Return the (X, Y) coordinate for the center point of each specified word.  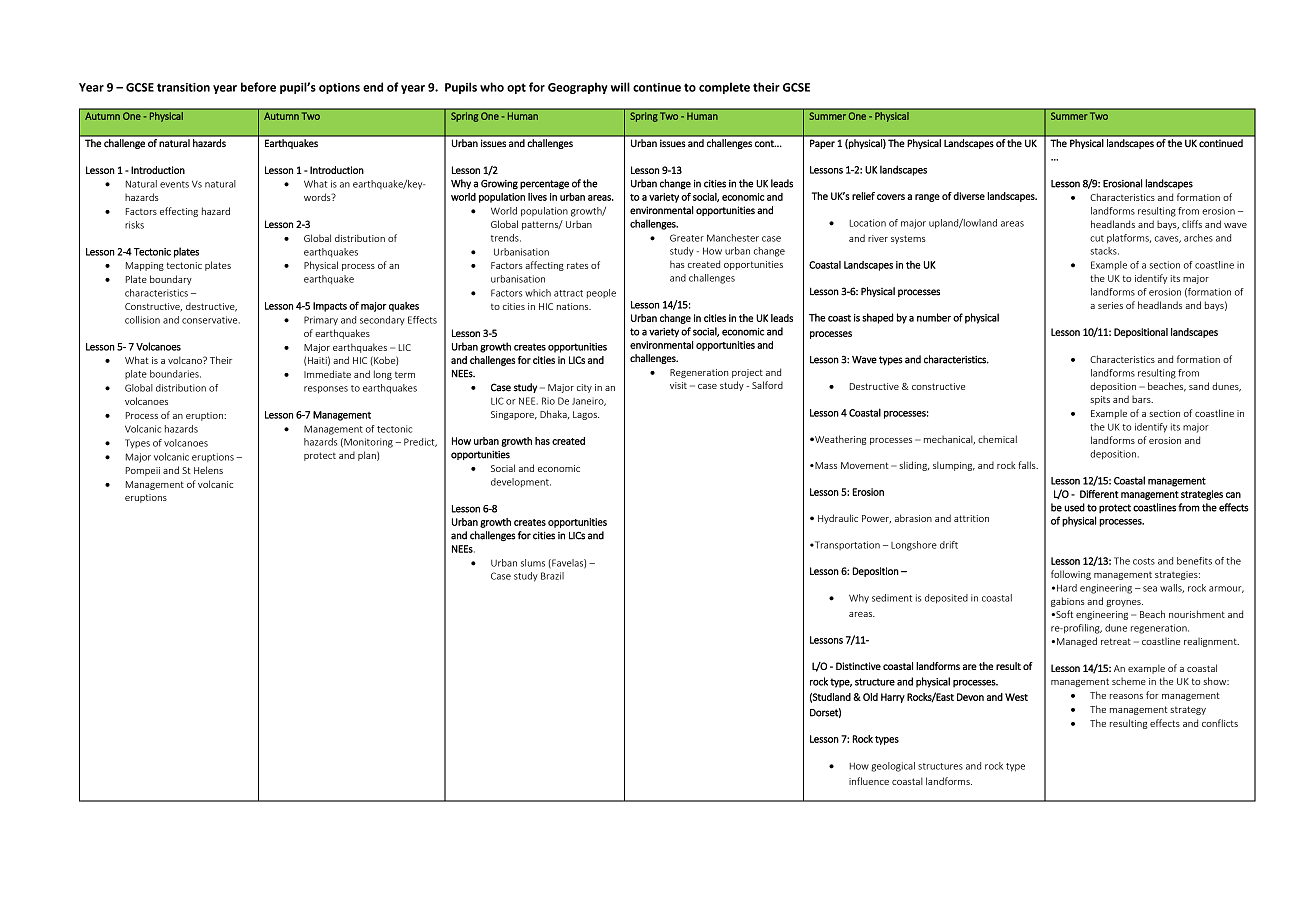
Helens (208, 470)
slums (533, 563)
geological (893, 767)
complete (724, 88)
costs (1144, 561)
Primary (321, 320)
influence (869, 781)
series (1110, 305)
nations (574, 306)
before (258, 87)
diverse (969, 196)
